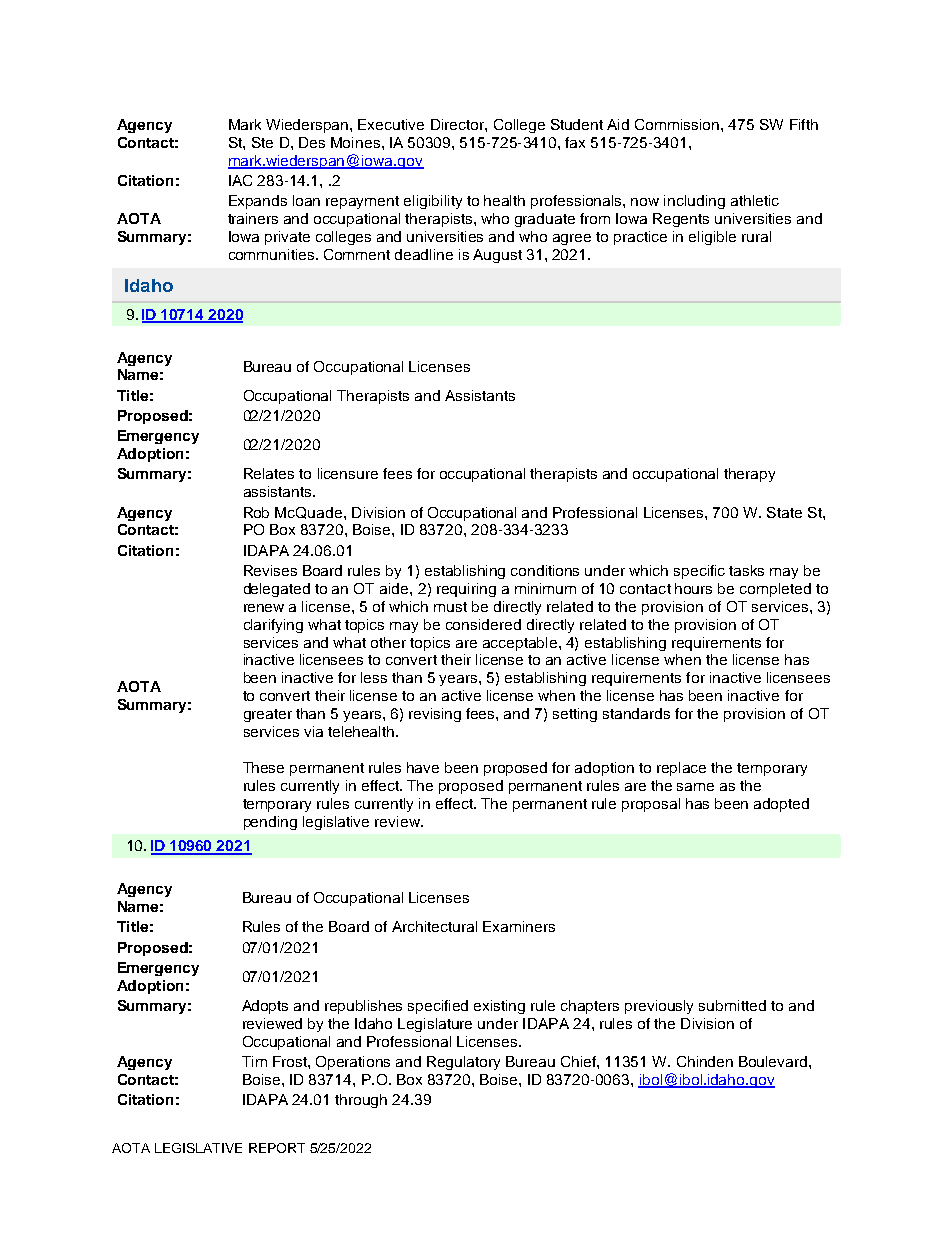 This document has width=952, height=1233. What do you see at coordinates (774, 1061) in the document?
I see `Boulevard` at bounding box center [774, 1061].
